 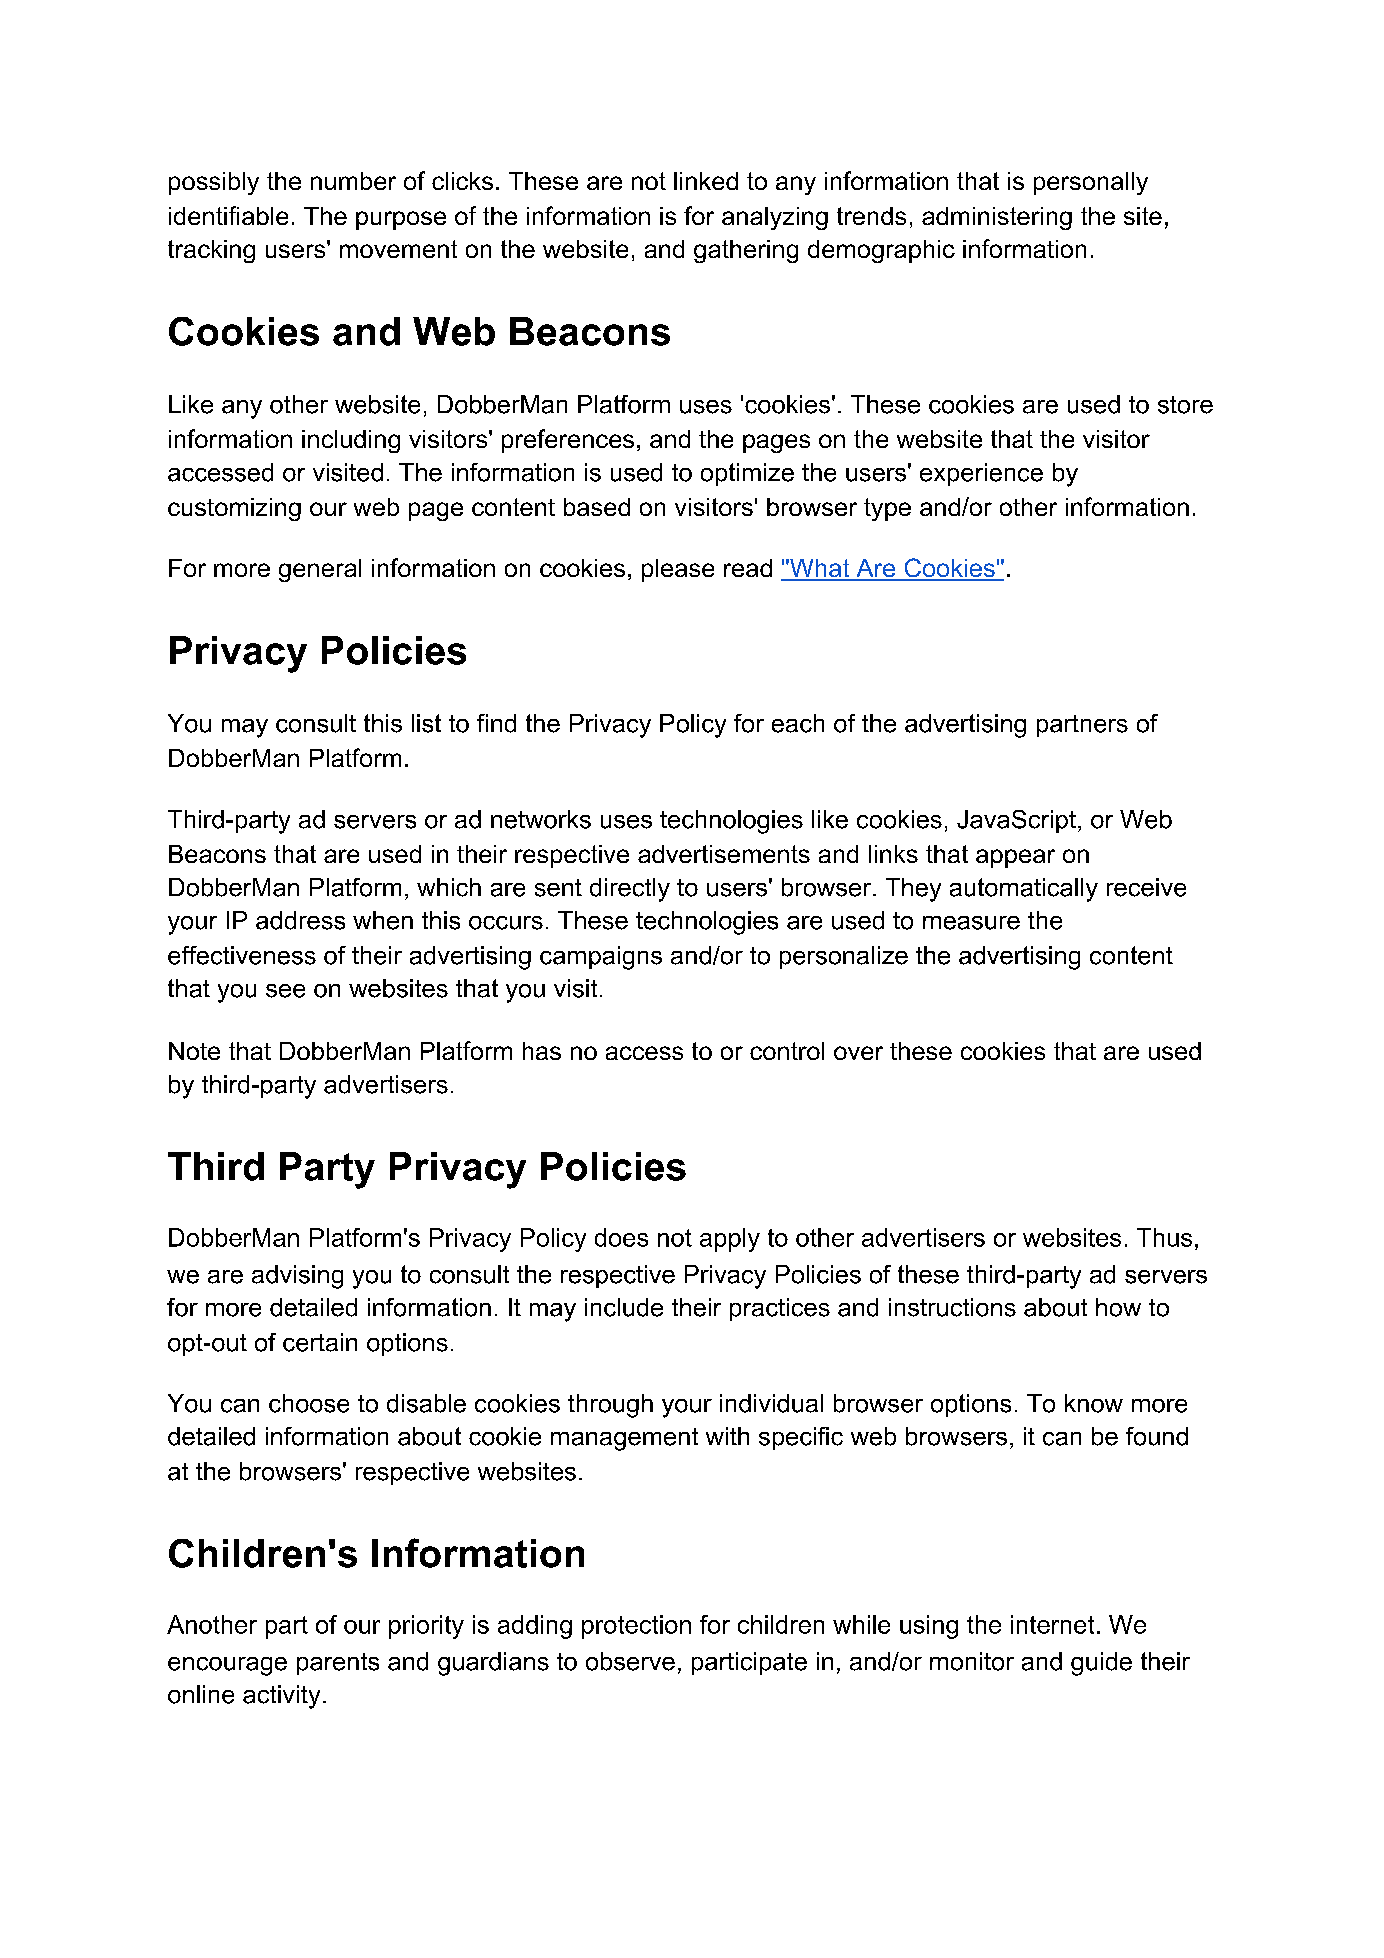 I want to click on advising, so click(x=297, y=1277).
